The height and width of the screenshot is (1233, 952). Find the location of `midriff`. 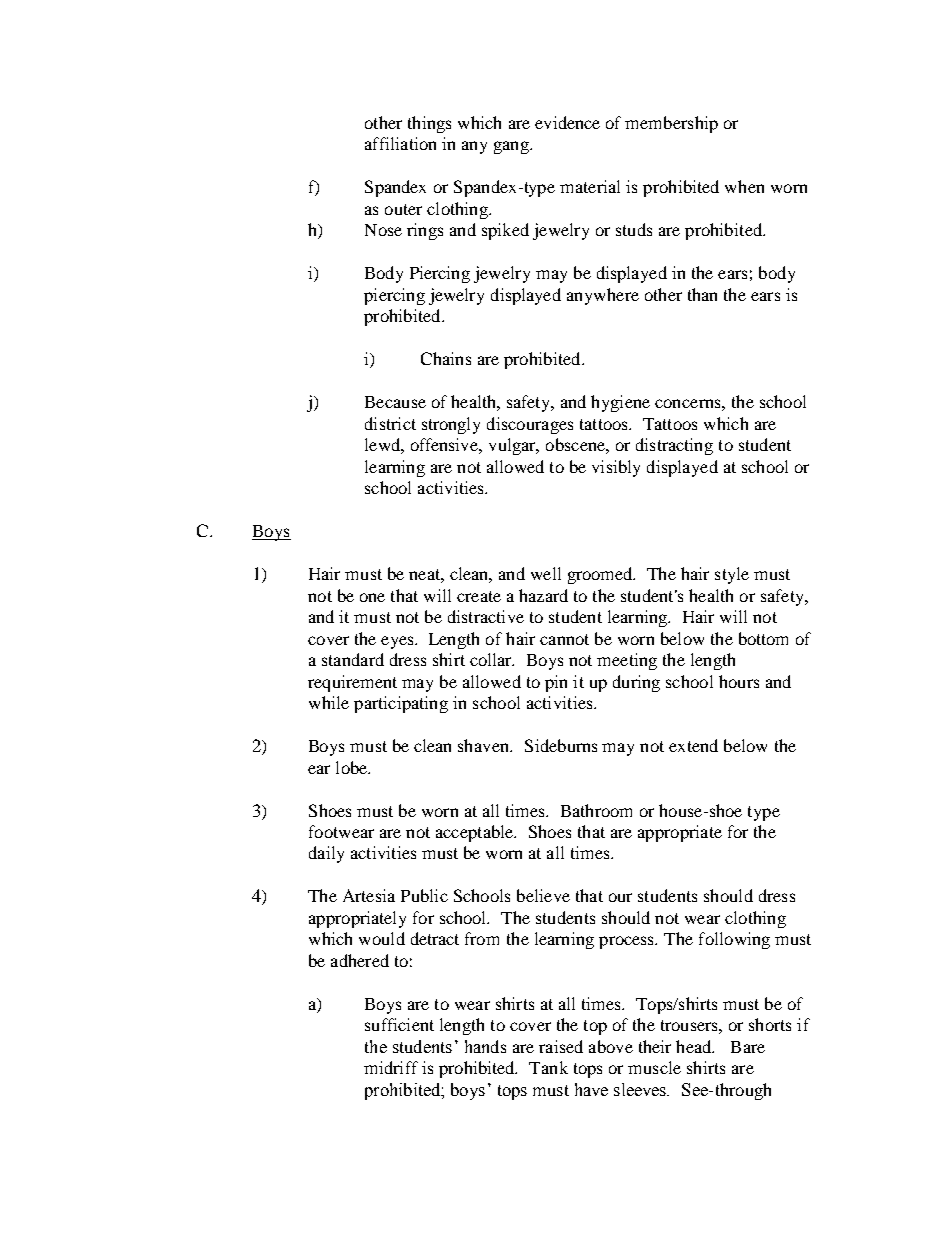

midriff is located at coordinates (391, 1067).
